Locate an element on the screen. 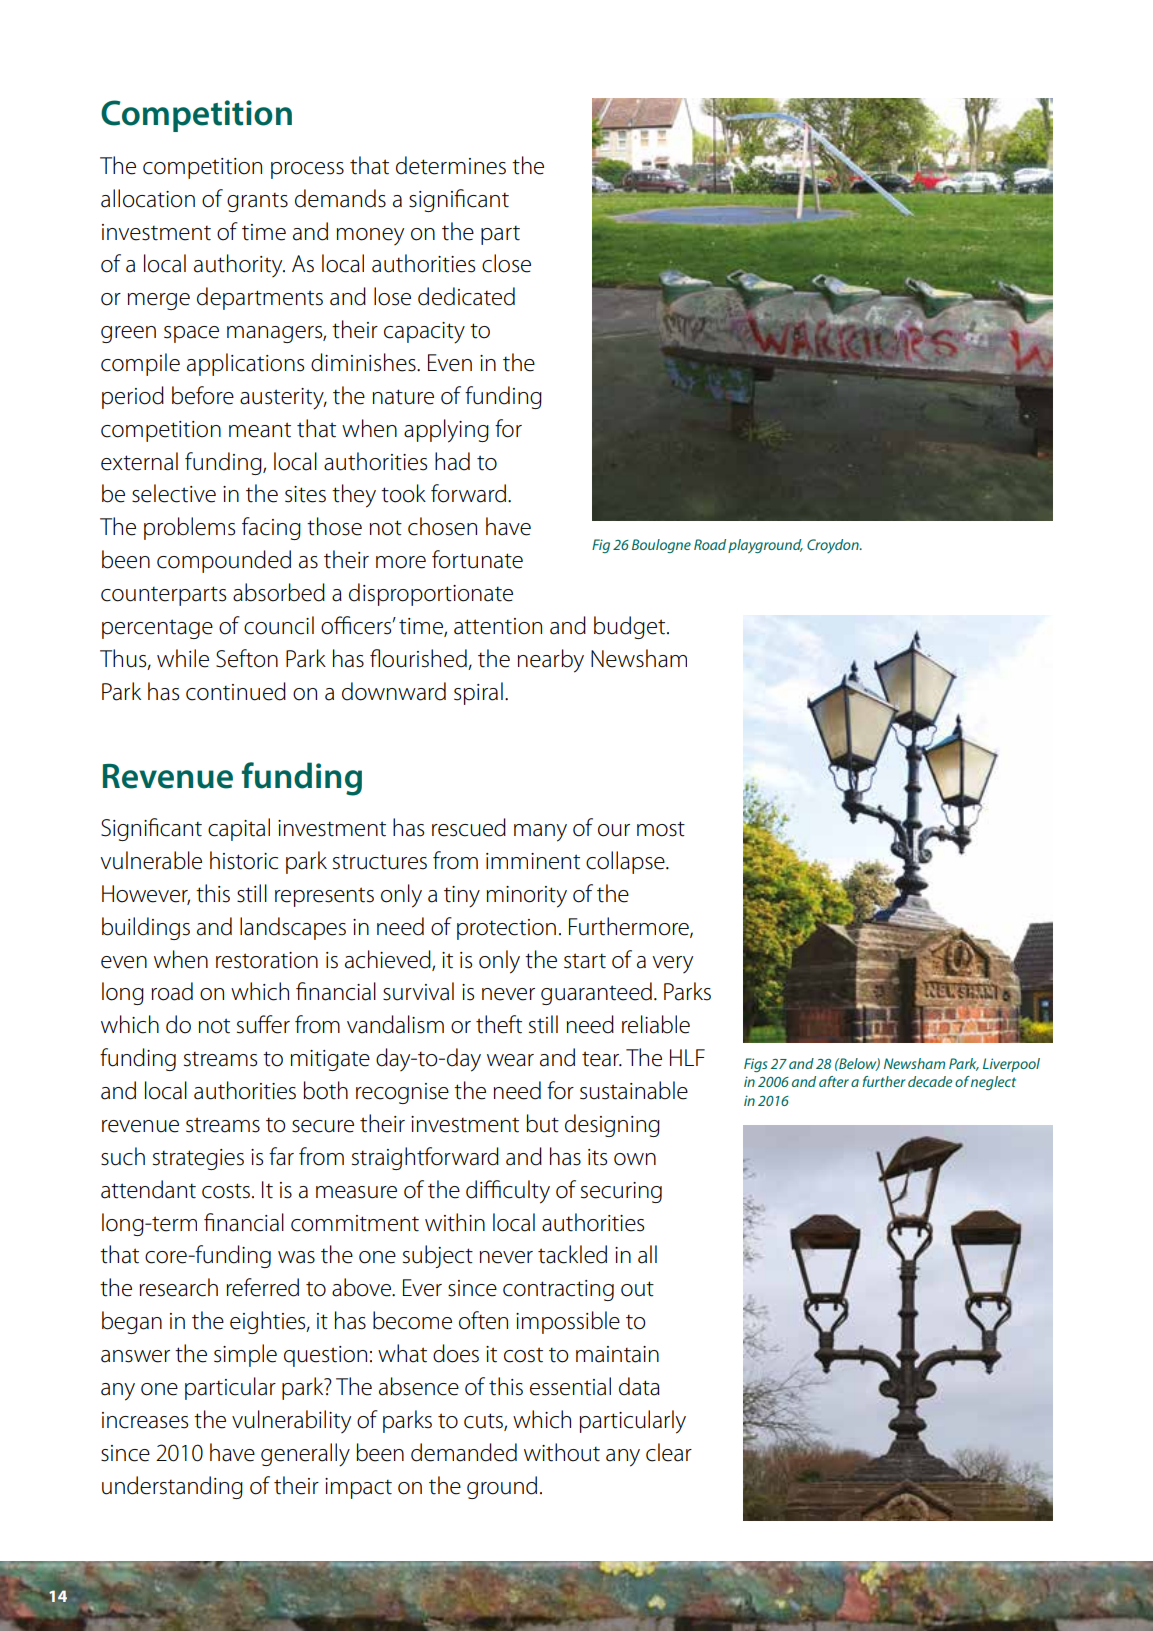  nearby is located at coordinates (551, 661).
